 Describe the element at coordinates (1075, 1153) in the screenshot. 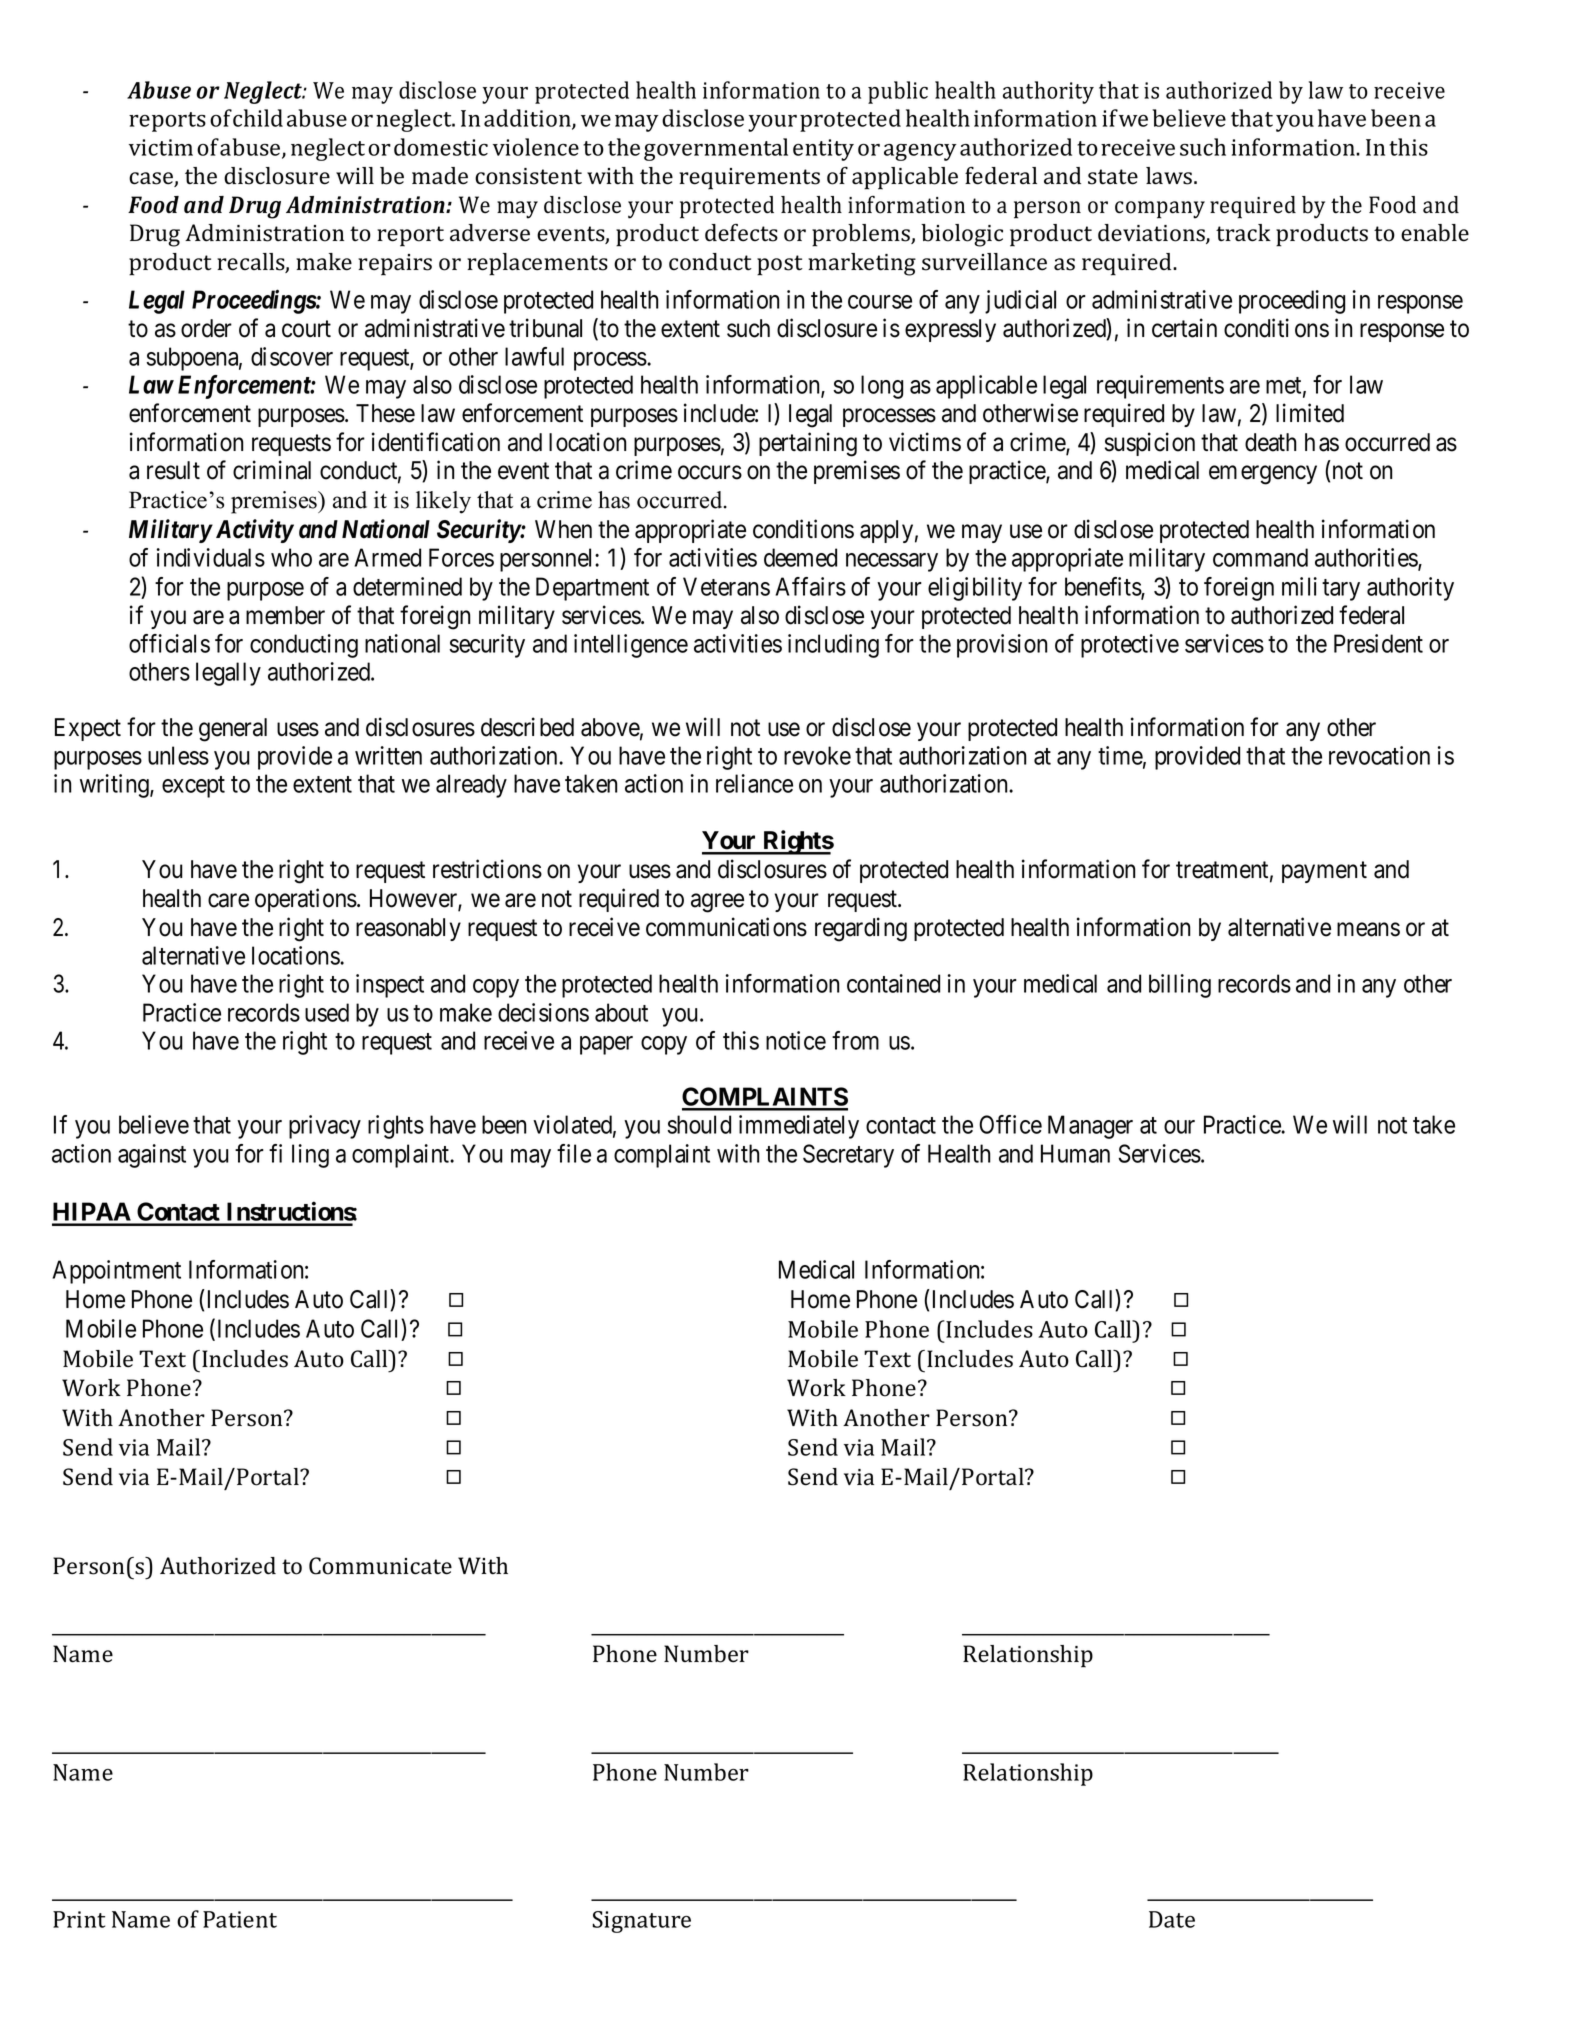

I see `Human` at that location.
